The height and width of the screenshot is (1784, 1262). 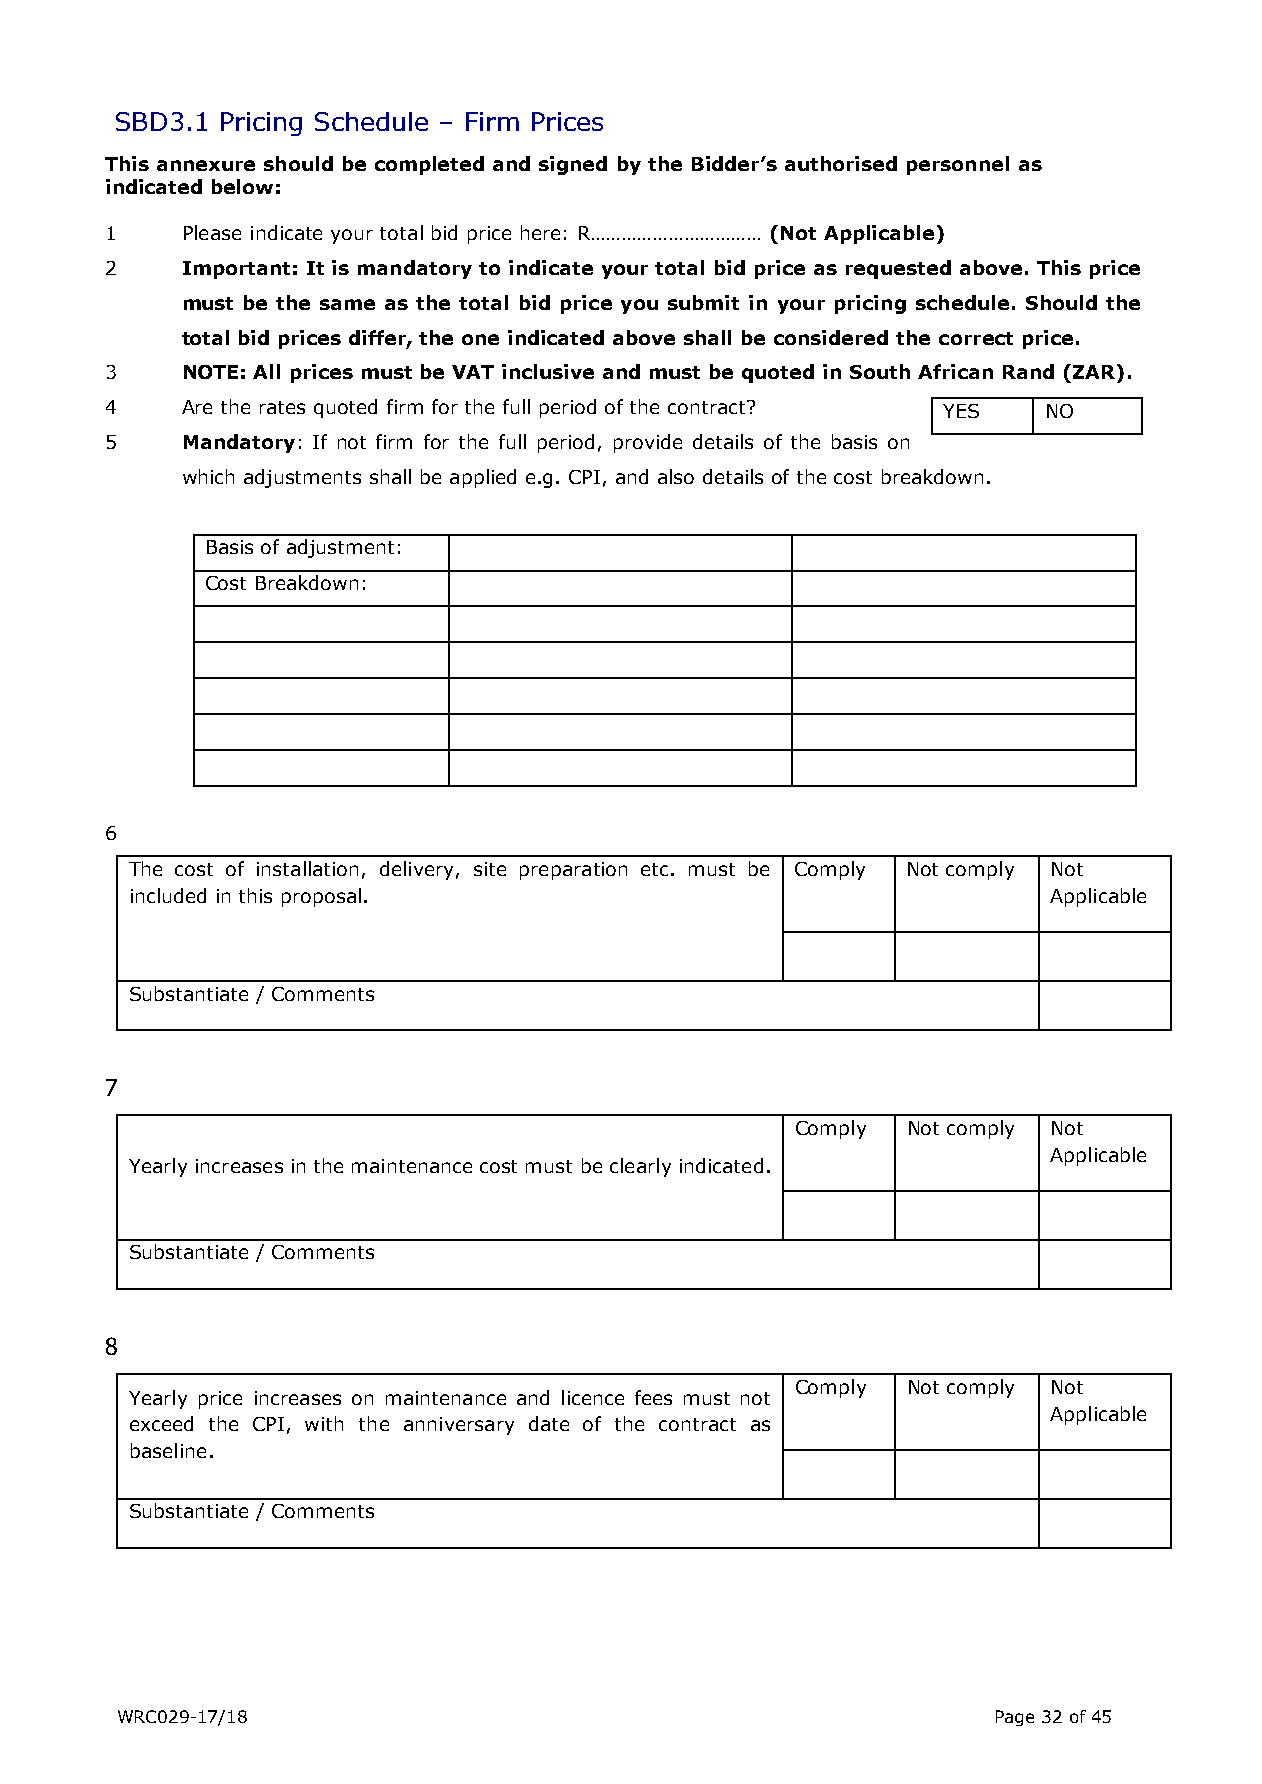 I want to click on with, so click(x=324, y=1423).
